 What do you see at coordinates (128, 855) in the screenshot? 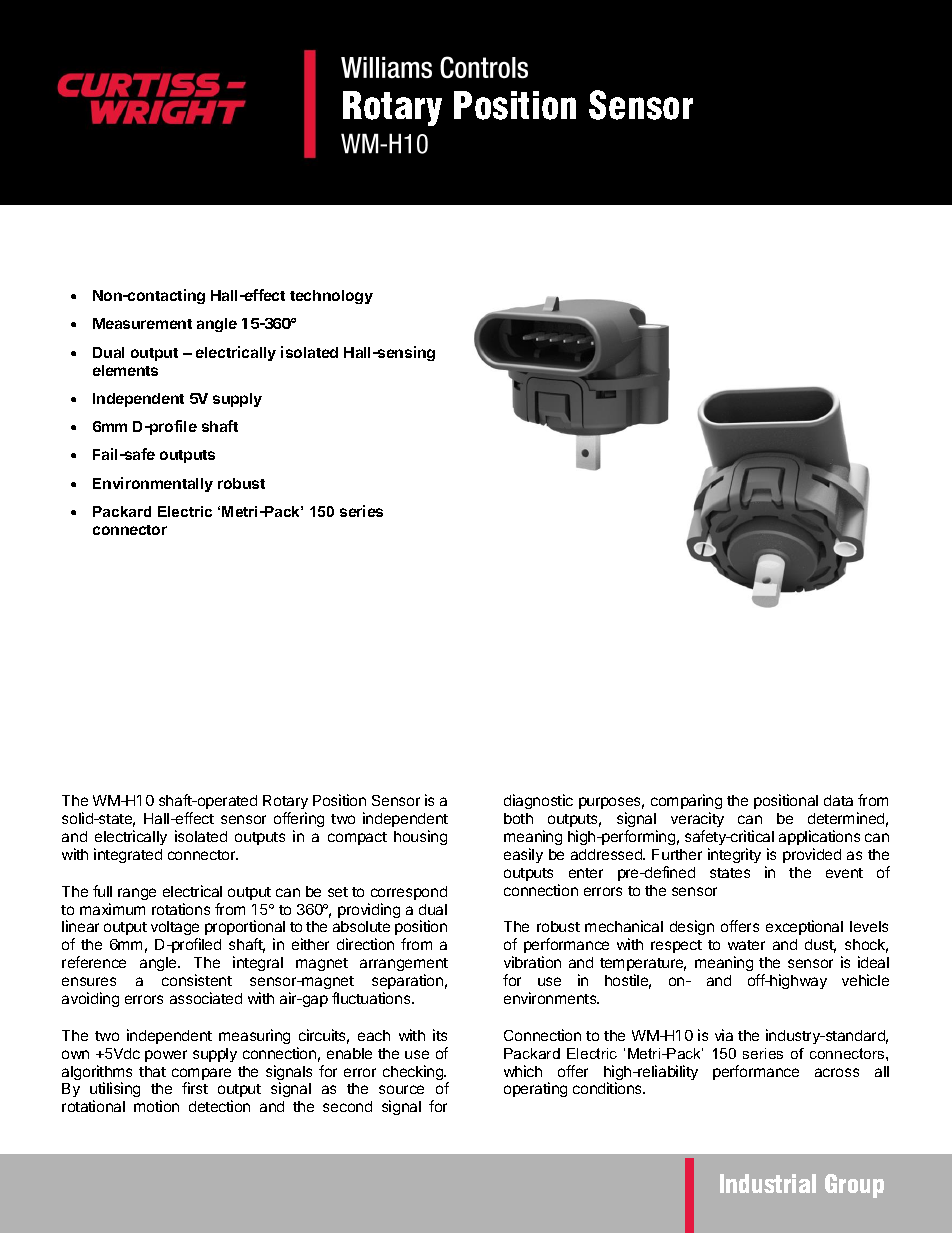
I see `integrated` at bounding box center [128, 855].
